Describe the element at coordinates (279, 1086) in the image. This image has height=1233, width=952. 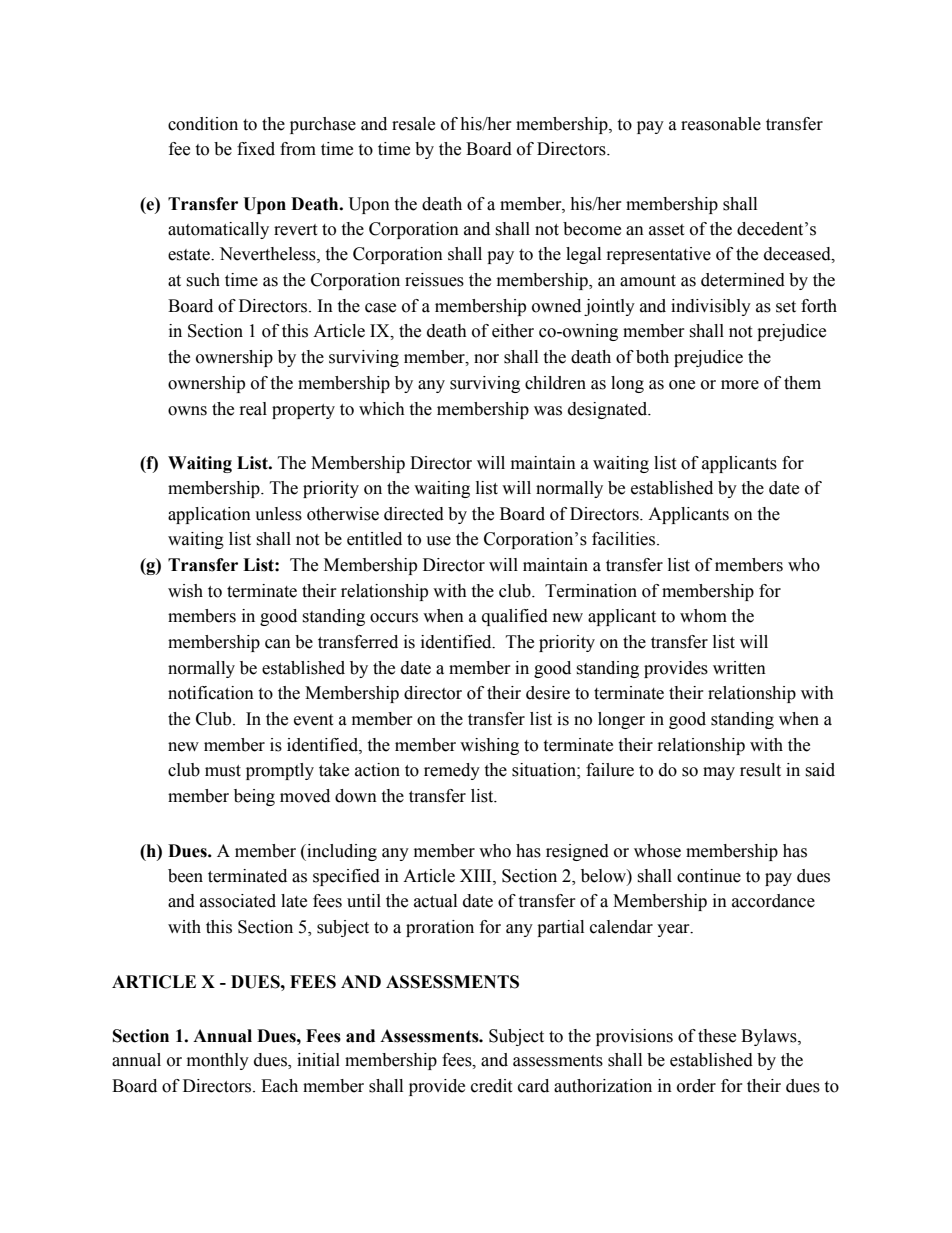
I see `Each` at that location.
